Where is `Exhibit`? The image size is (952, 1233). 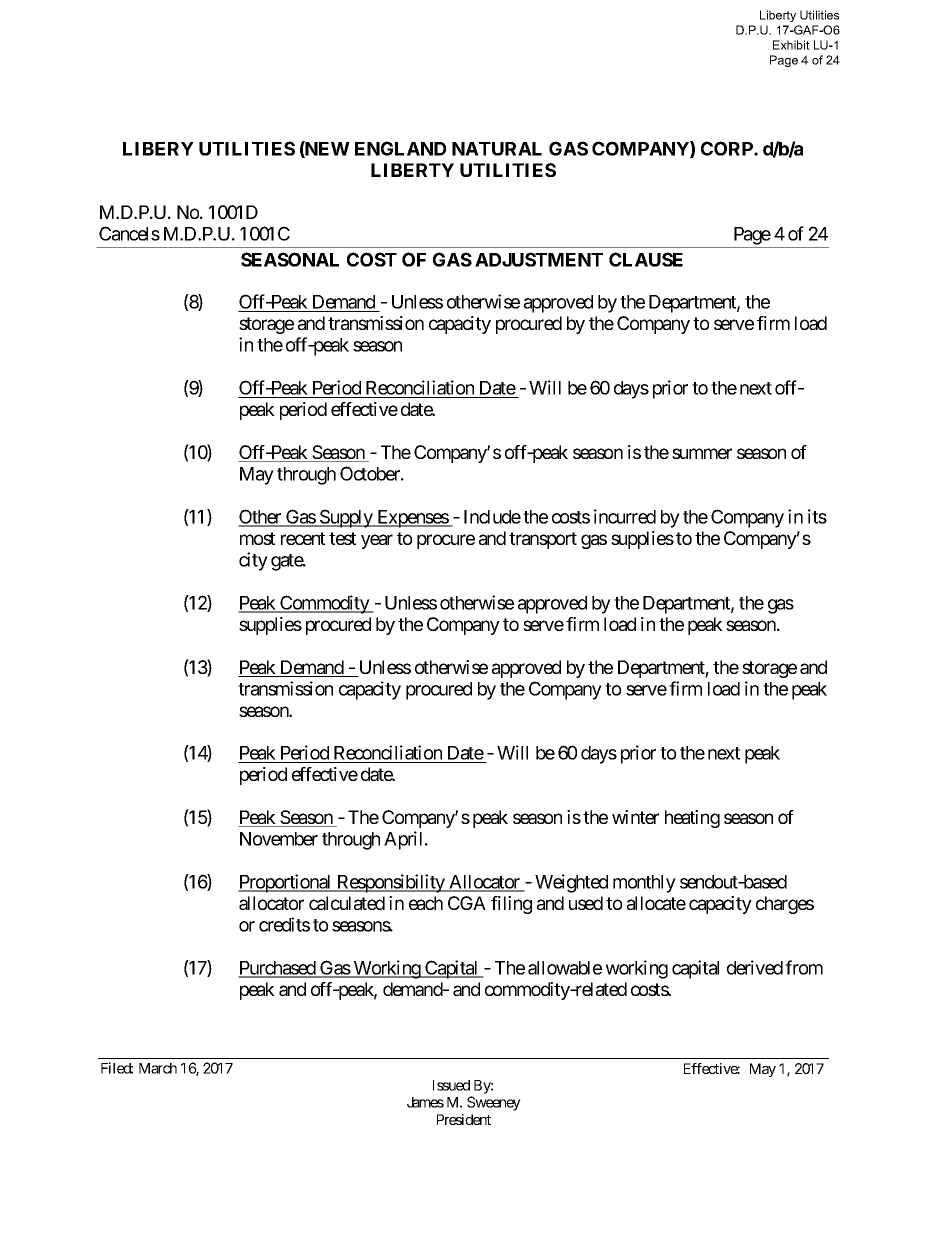
Exhibit is located at coordinates (791, 45).
